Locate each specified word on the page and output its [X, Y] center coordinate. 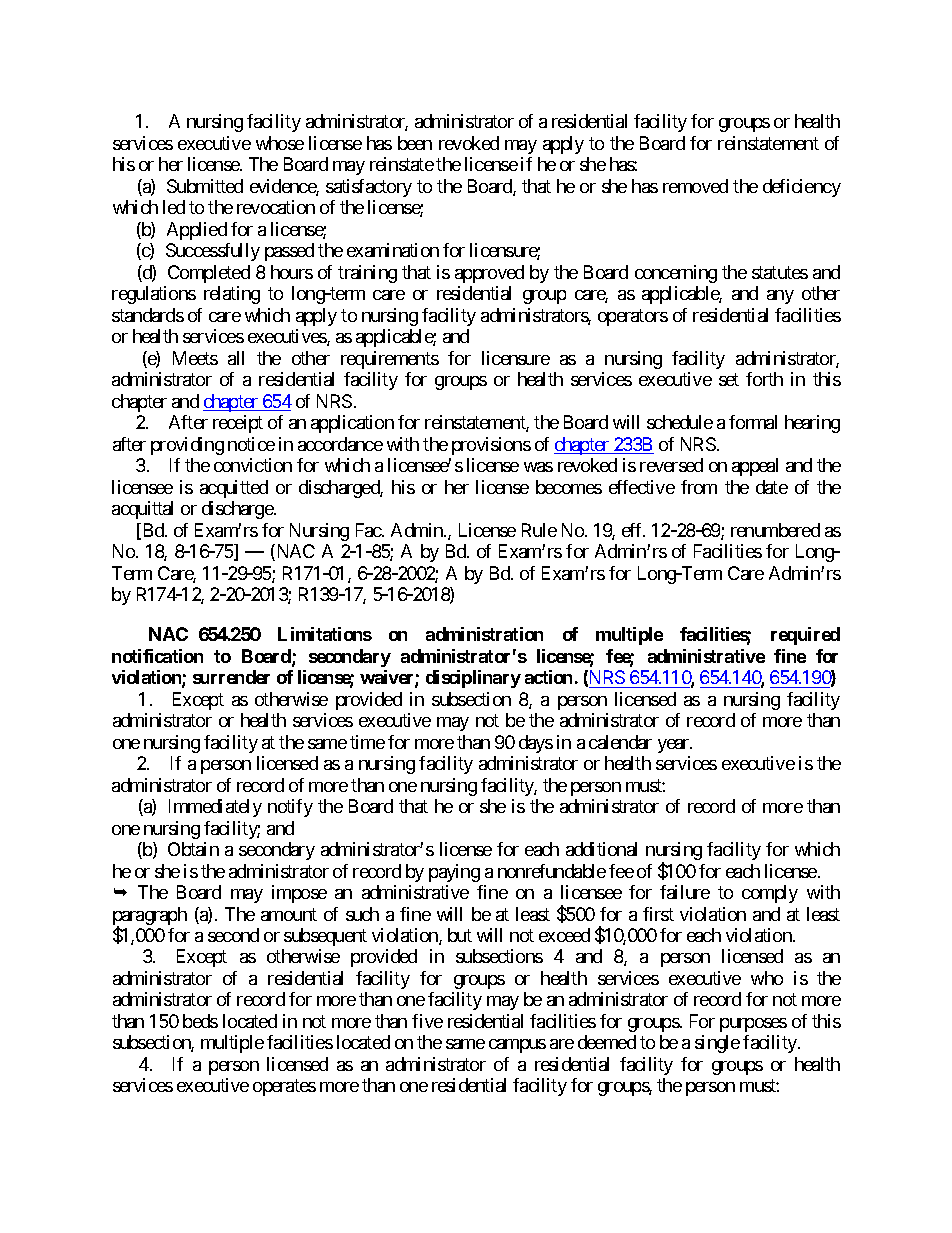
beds [200, 1021]
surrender [231, 677]
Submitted [205, 186]
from [699, 487]
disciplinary [473, 679]
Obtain [193, 849]
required [805, 636]
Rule [539, 530]
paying [454, 873]
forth [764, 379]
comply [770, 894]
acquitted [234, 489]
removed [695, 186]
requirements [390, 360]
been [415, 143]
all [236, 358]
